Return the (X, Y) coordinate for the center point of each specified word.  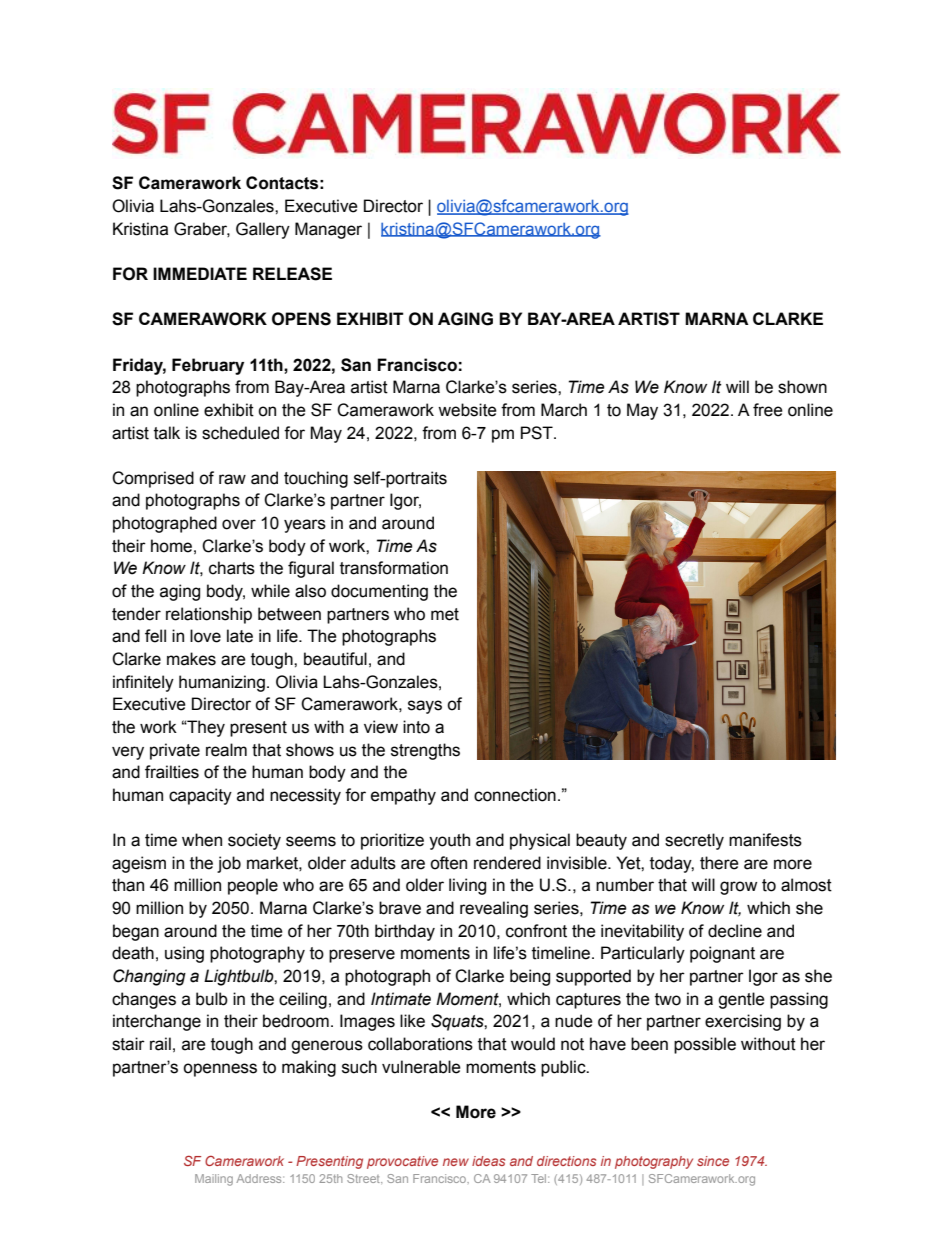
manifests (765, 840)
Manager (328, 230)
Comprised (153, 479)
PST (538, 433)
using (184, 954)
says (425, 707)
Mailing (214, 1180)
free (768, 410)
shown (802, 387)
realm (226, 750)
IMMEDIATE (200, 273)
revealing (494, 909)
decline (735, 931)
